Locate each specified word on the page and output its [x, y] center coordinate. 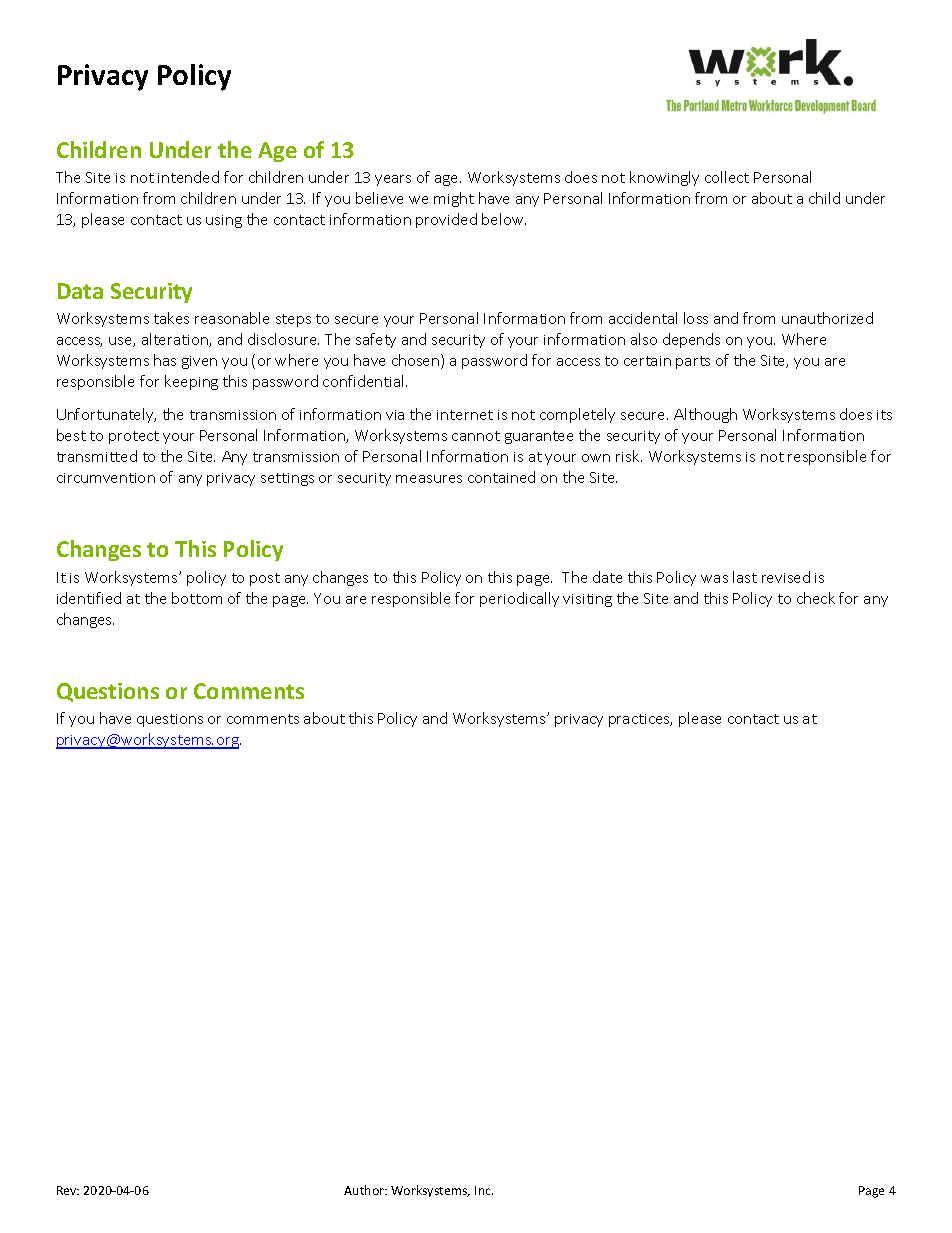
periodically [519, 599]
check [816, 598]
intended [188, 177]
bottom [197, 598]
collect [727, 177]
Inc [484, 1190]
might [454, 199]
